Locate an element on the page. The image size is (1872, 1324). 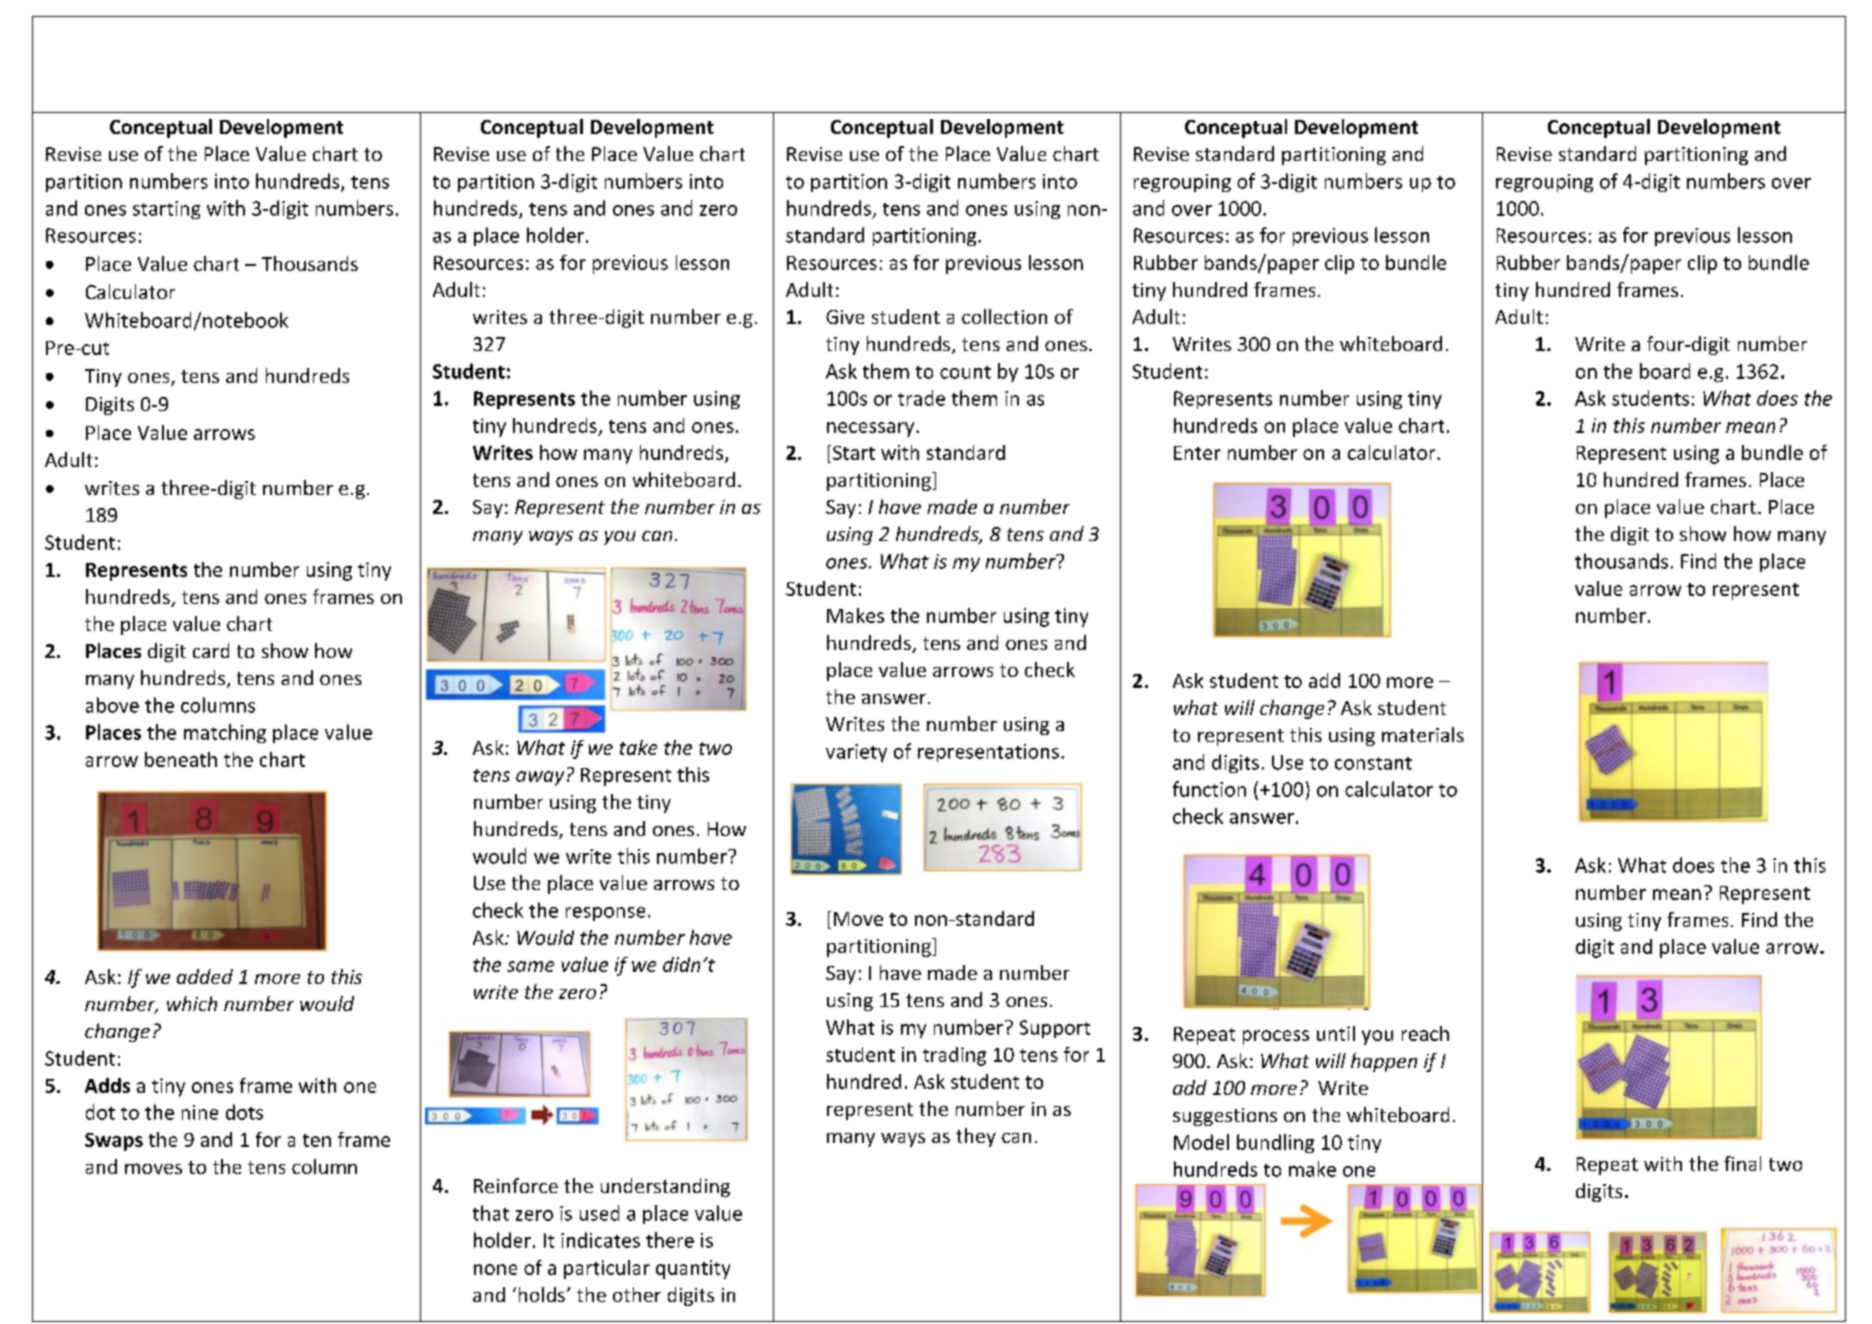
Enter is located at coordinates (1197, 453).
